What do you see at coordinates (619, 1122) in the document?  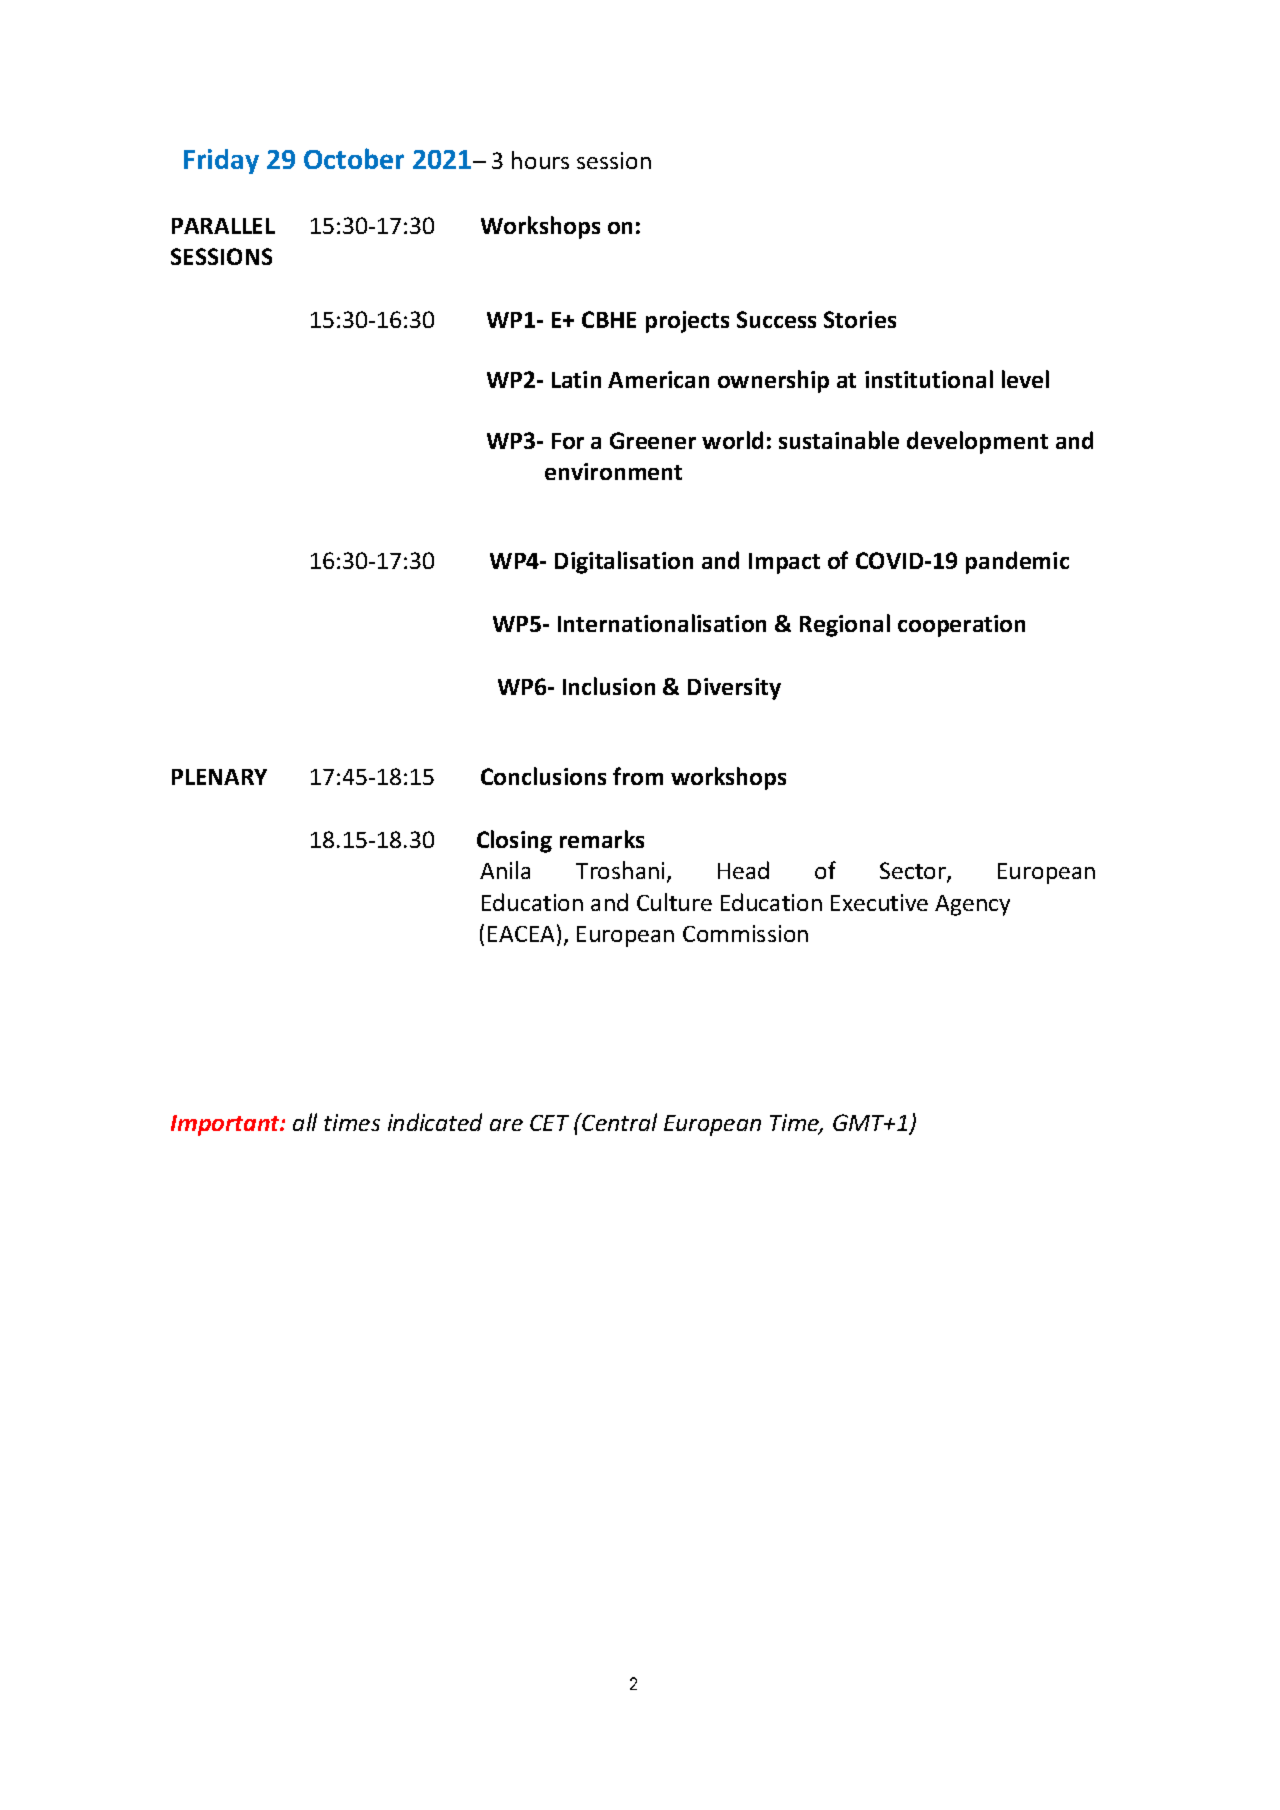 I see `Central` at bounding box center [619, 1122].
